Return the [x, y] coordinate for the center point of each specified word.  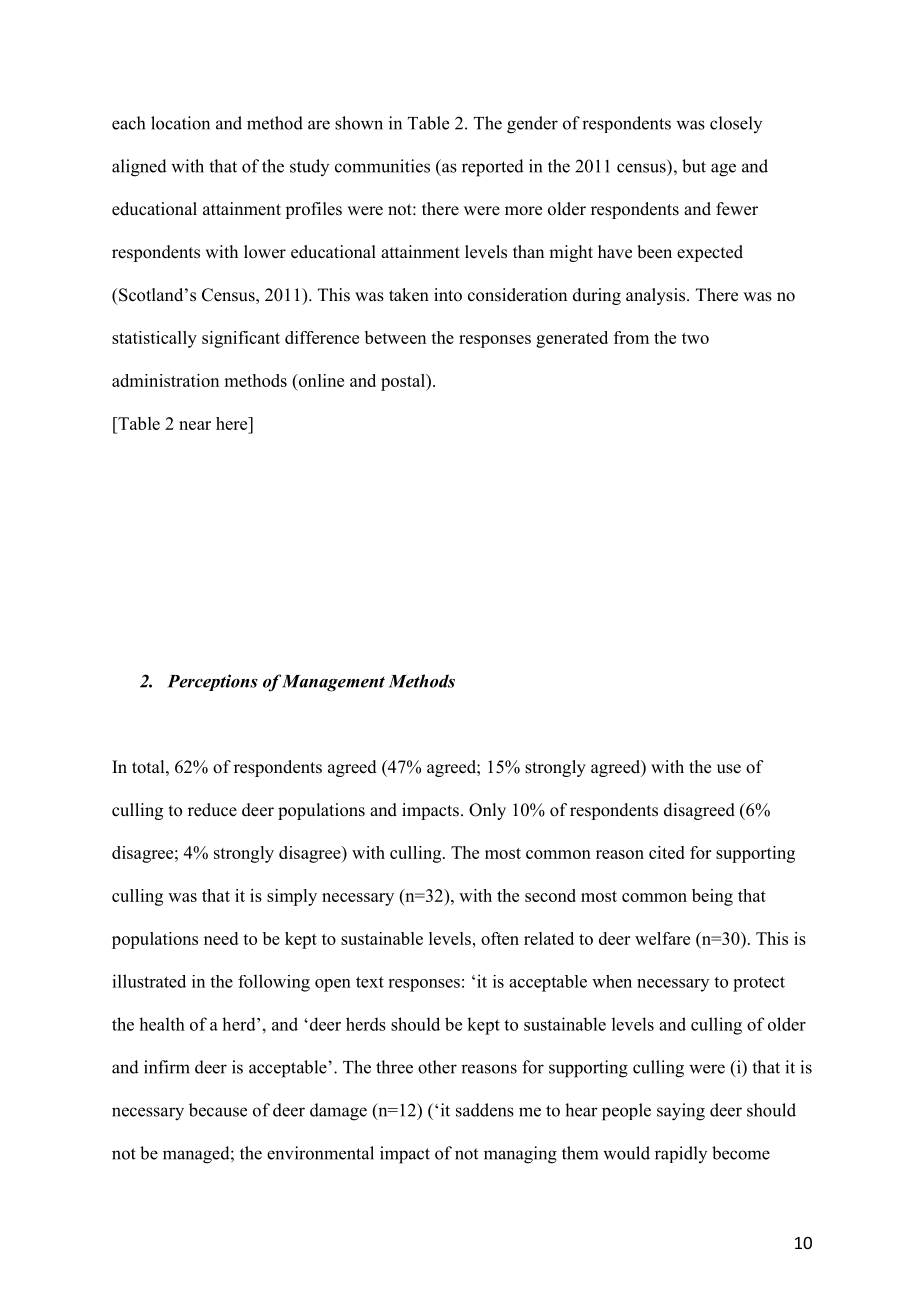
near [195, 425]
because [218, 1110]
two [695, 338]
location [180, 123]
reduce [212, 810]
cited [667, 852]
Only [487, 811]
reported [493, 168]
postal [404, 382]
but [694, 166]
